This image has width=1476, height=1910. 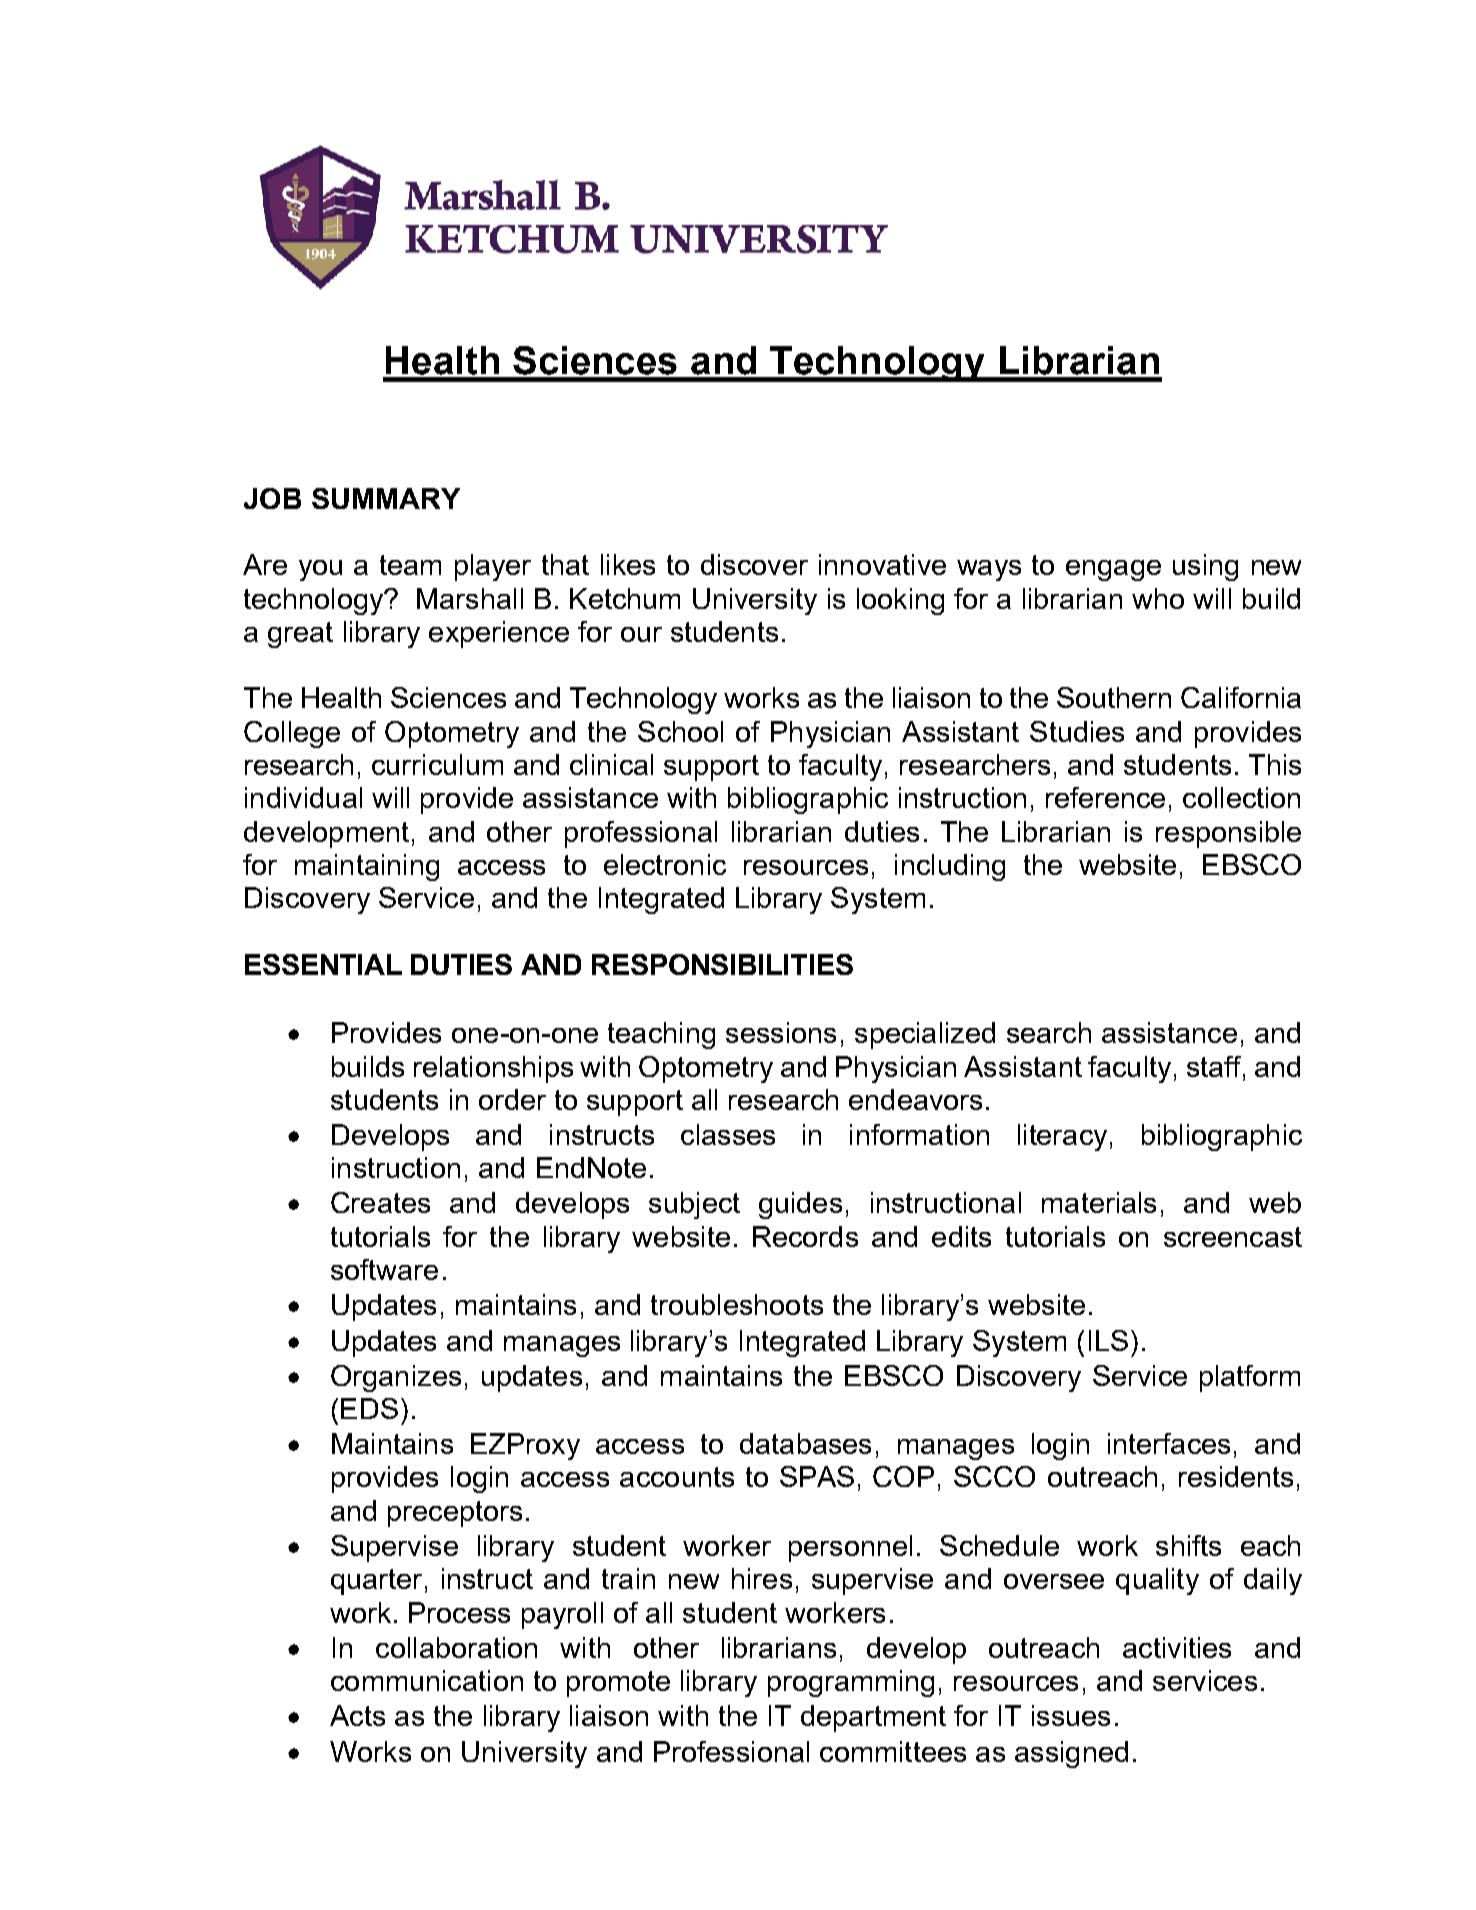 What do you see at coordinates (722, 964) in the image?
I see `RESPONSIBILITIES` at bounding box center [722, 964].
